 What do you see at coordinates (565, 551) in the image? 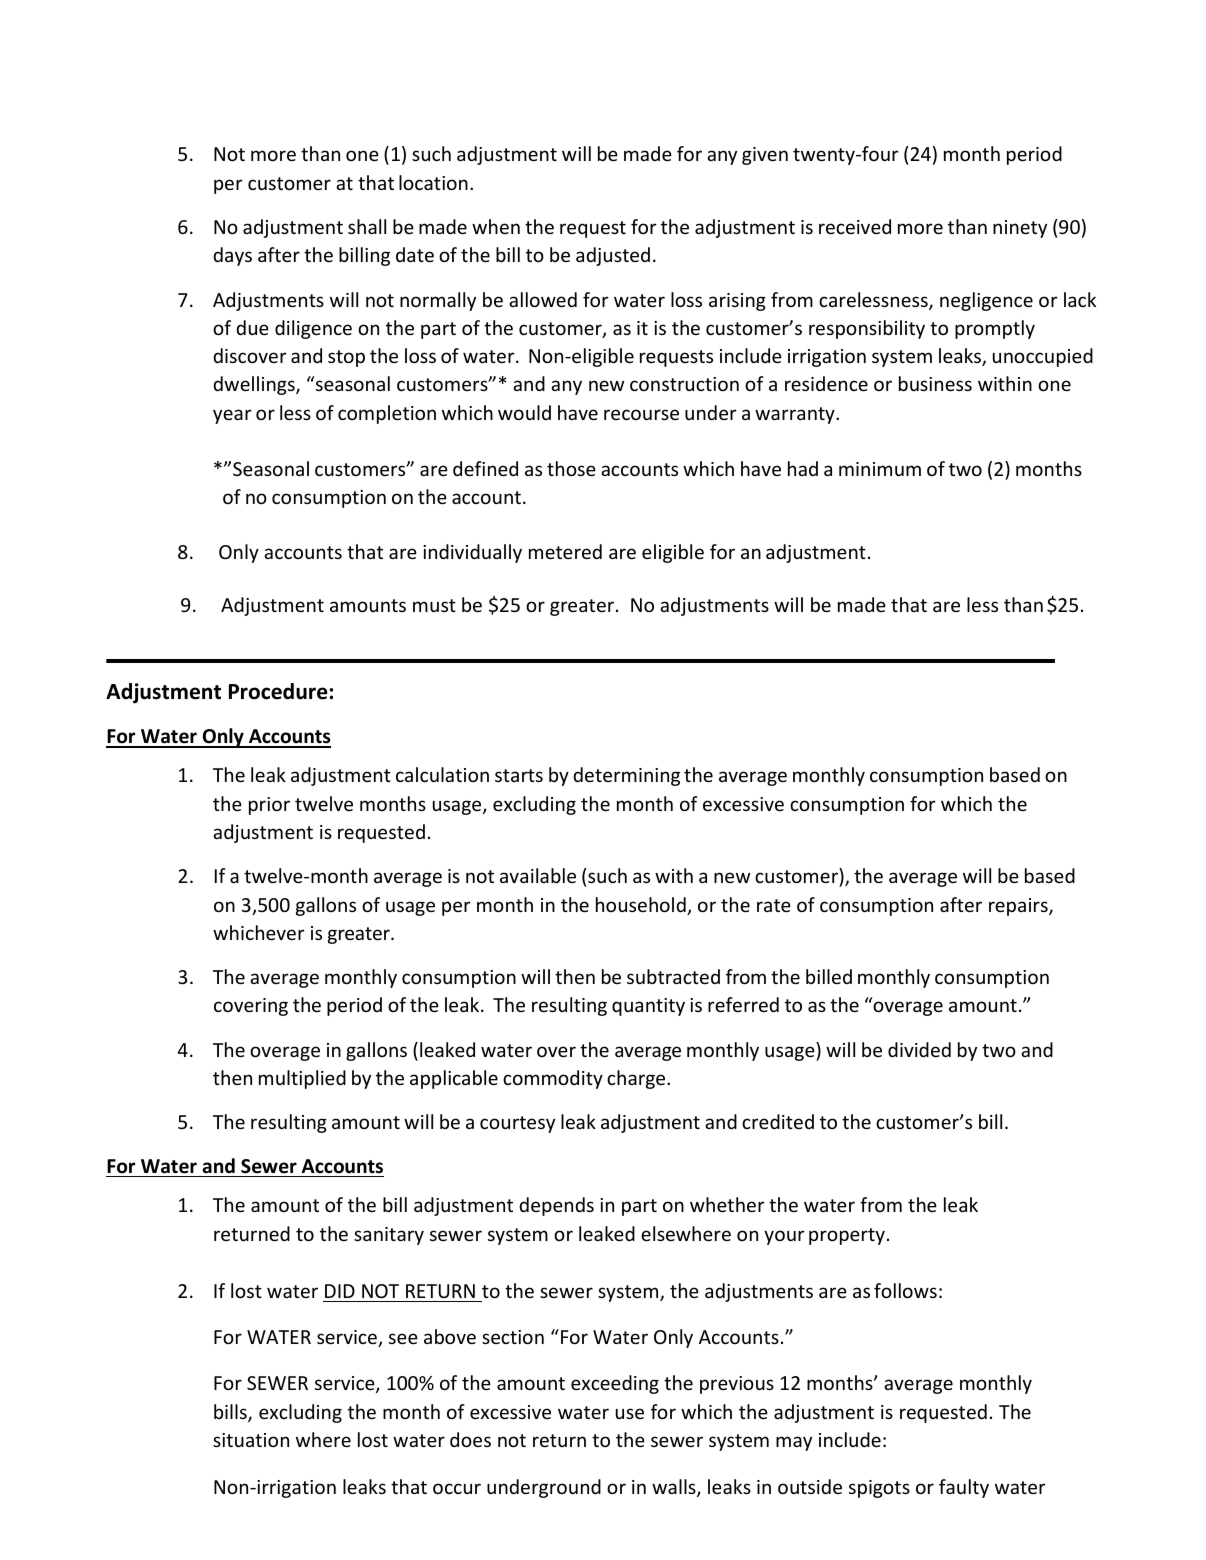
I see `metered` at bounding box center [565, 551].
